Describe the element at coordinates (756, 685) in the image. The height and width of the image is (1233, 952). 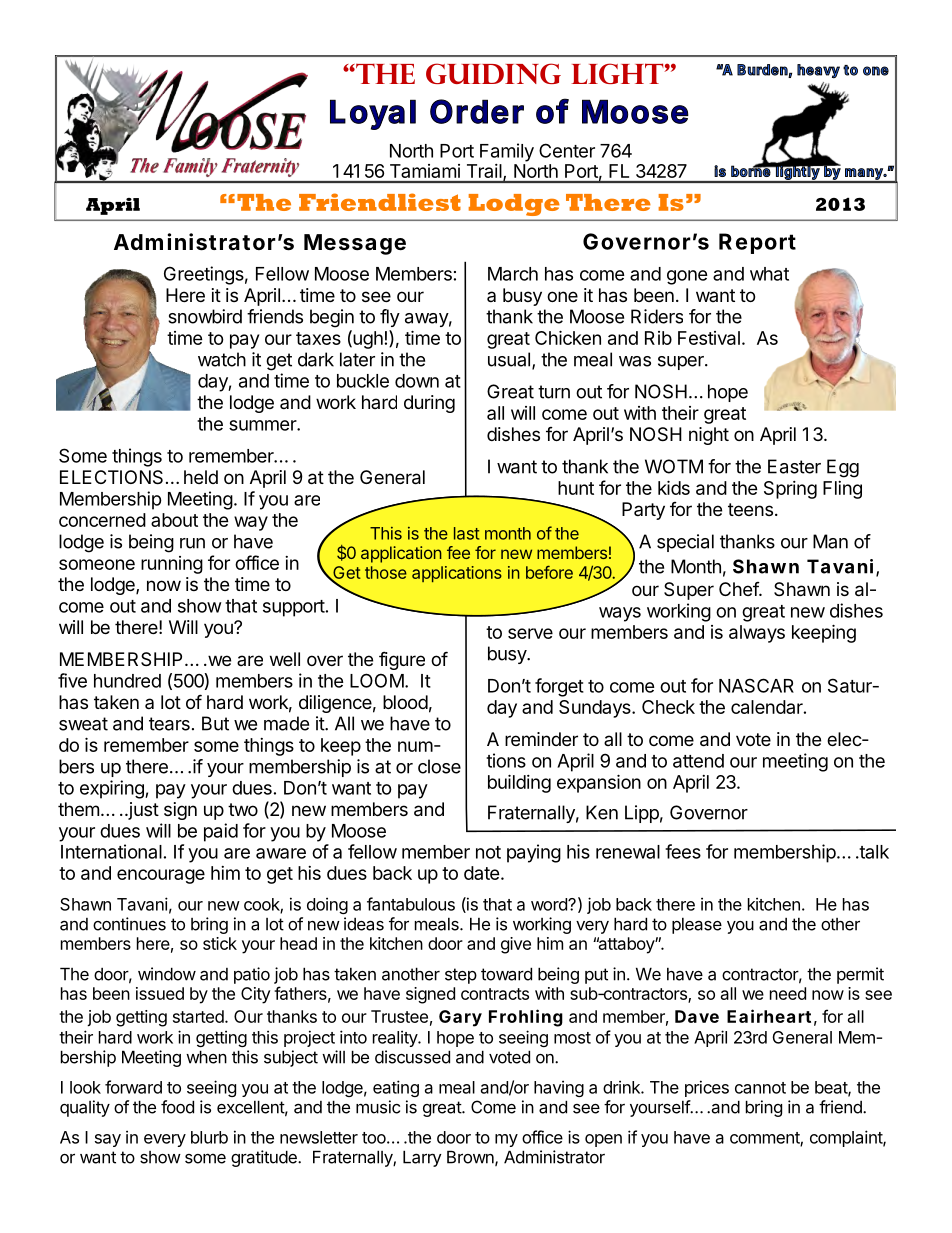
I see `NASCAR` at that location.
